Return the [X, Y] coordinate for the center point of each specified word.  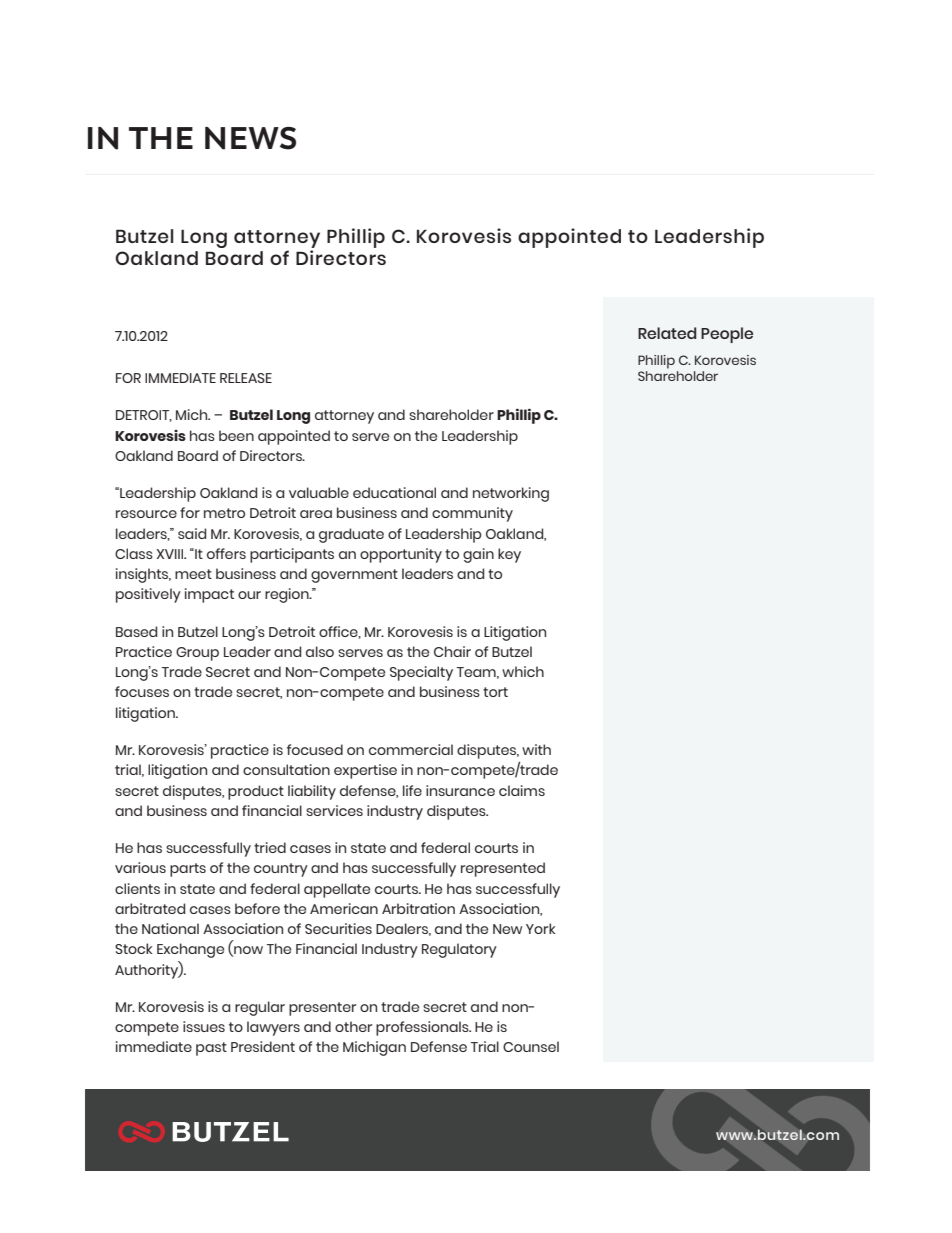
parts [188, 870]
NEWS [250, 138]
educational [394, 492]
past [211, 1049]
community [472, 514]
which [523, 671]
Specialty [421, 673]
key [509, 555]
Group [197, 654]
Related [667, 333]
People [727, 335]
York [540, 928]
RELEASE [246, 378]
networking [511, 494]
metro [224, 513]
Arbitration [418, 908]
